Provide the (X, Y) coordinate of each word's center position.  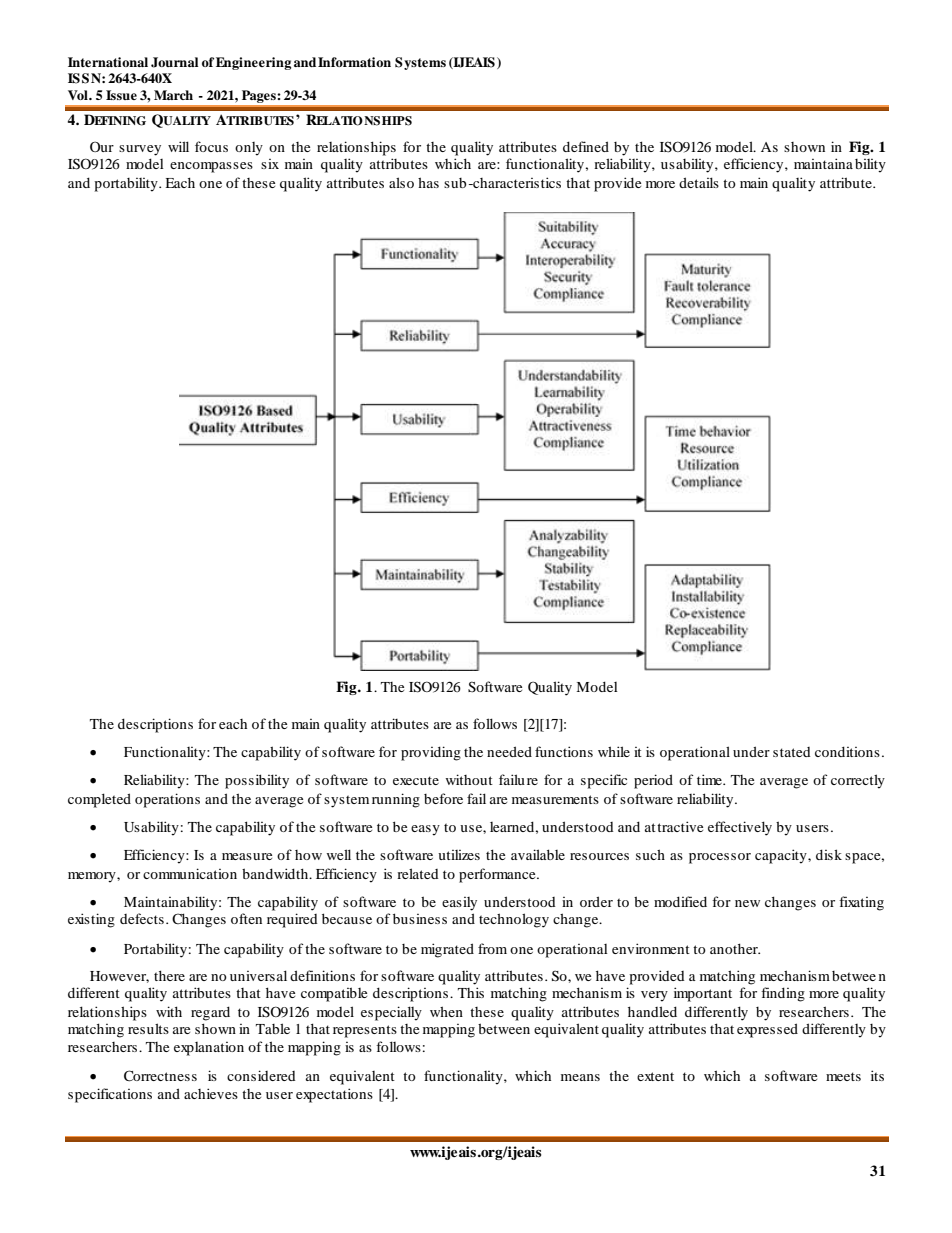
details (699, 182)
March (173, 95)
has (428, 182)
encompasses (211, 167)
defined (586, 146)
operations (167, 800)
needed (509, 751)
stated (792, 752)
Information (354, 62)
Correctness (160, 1076)
